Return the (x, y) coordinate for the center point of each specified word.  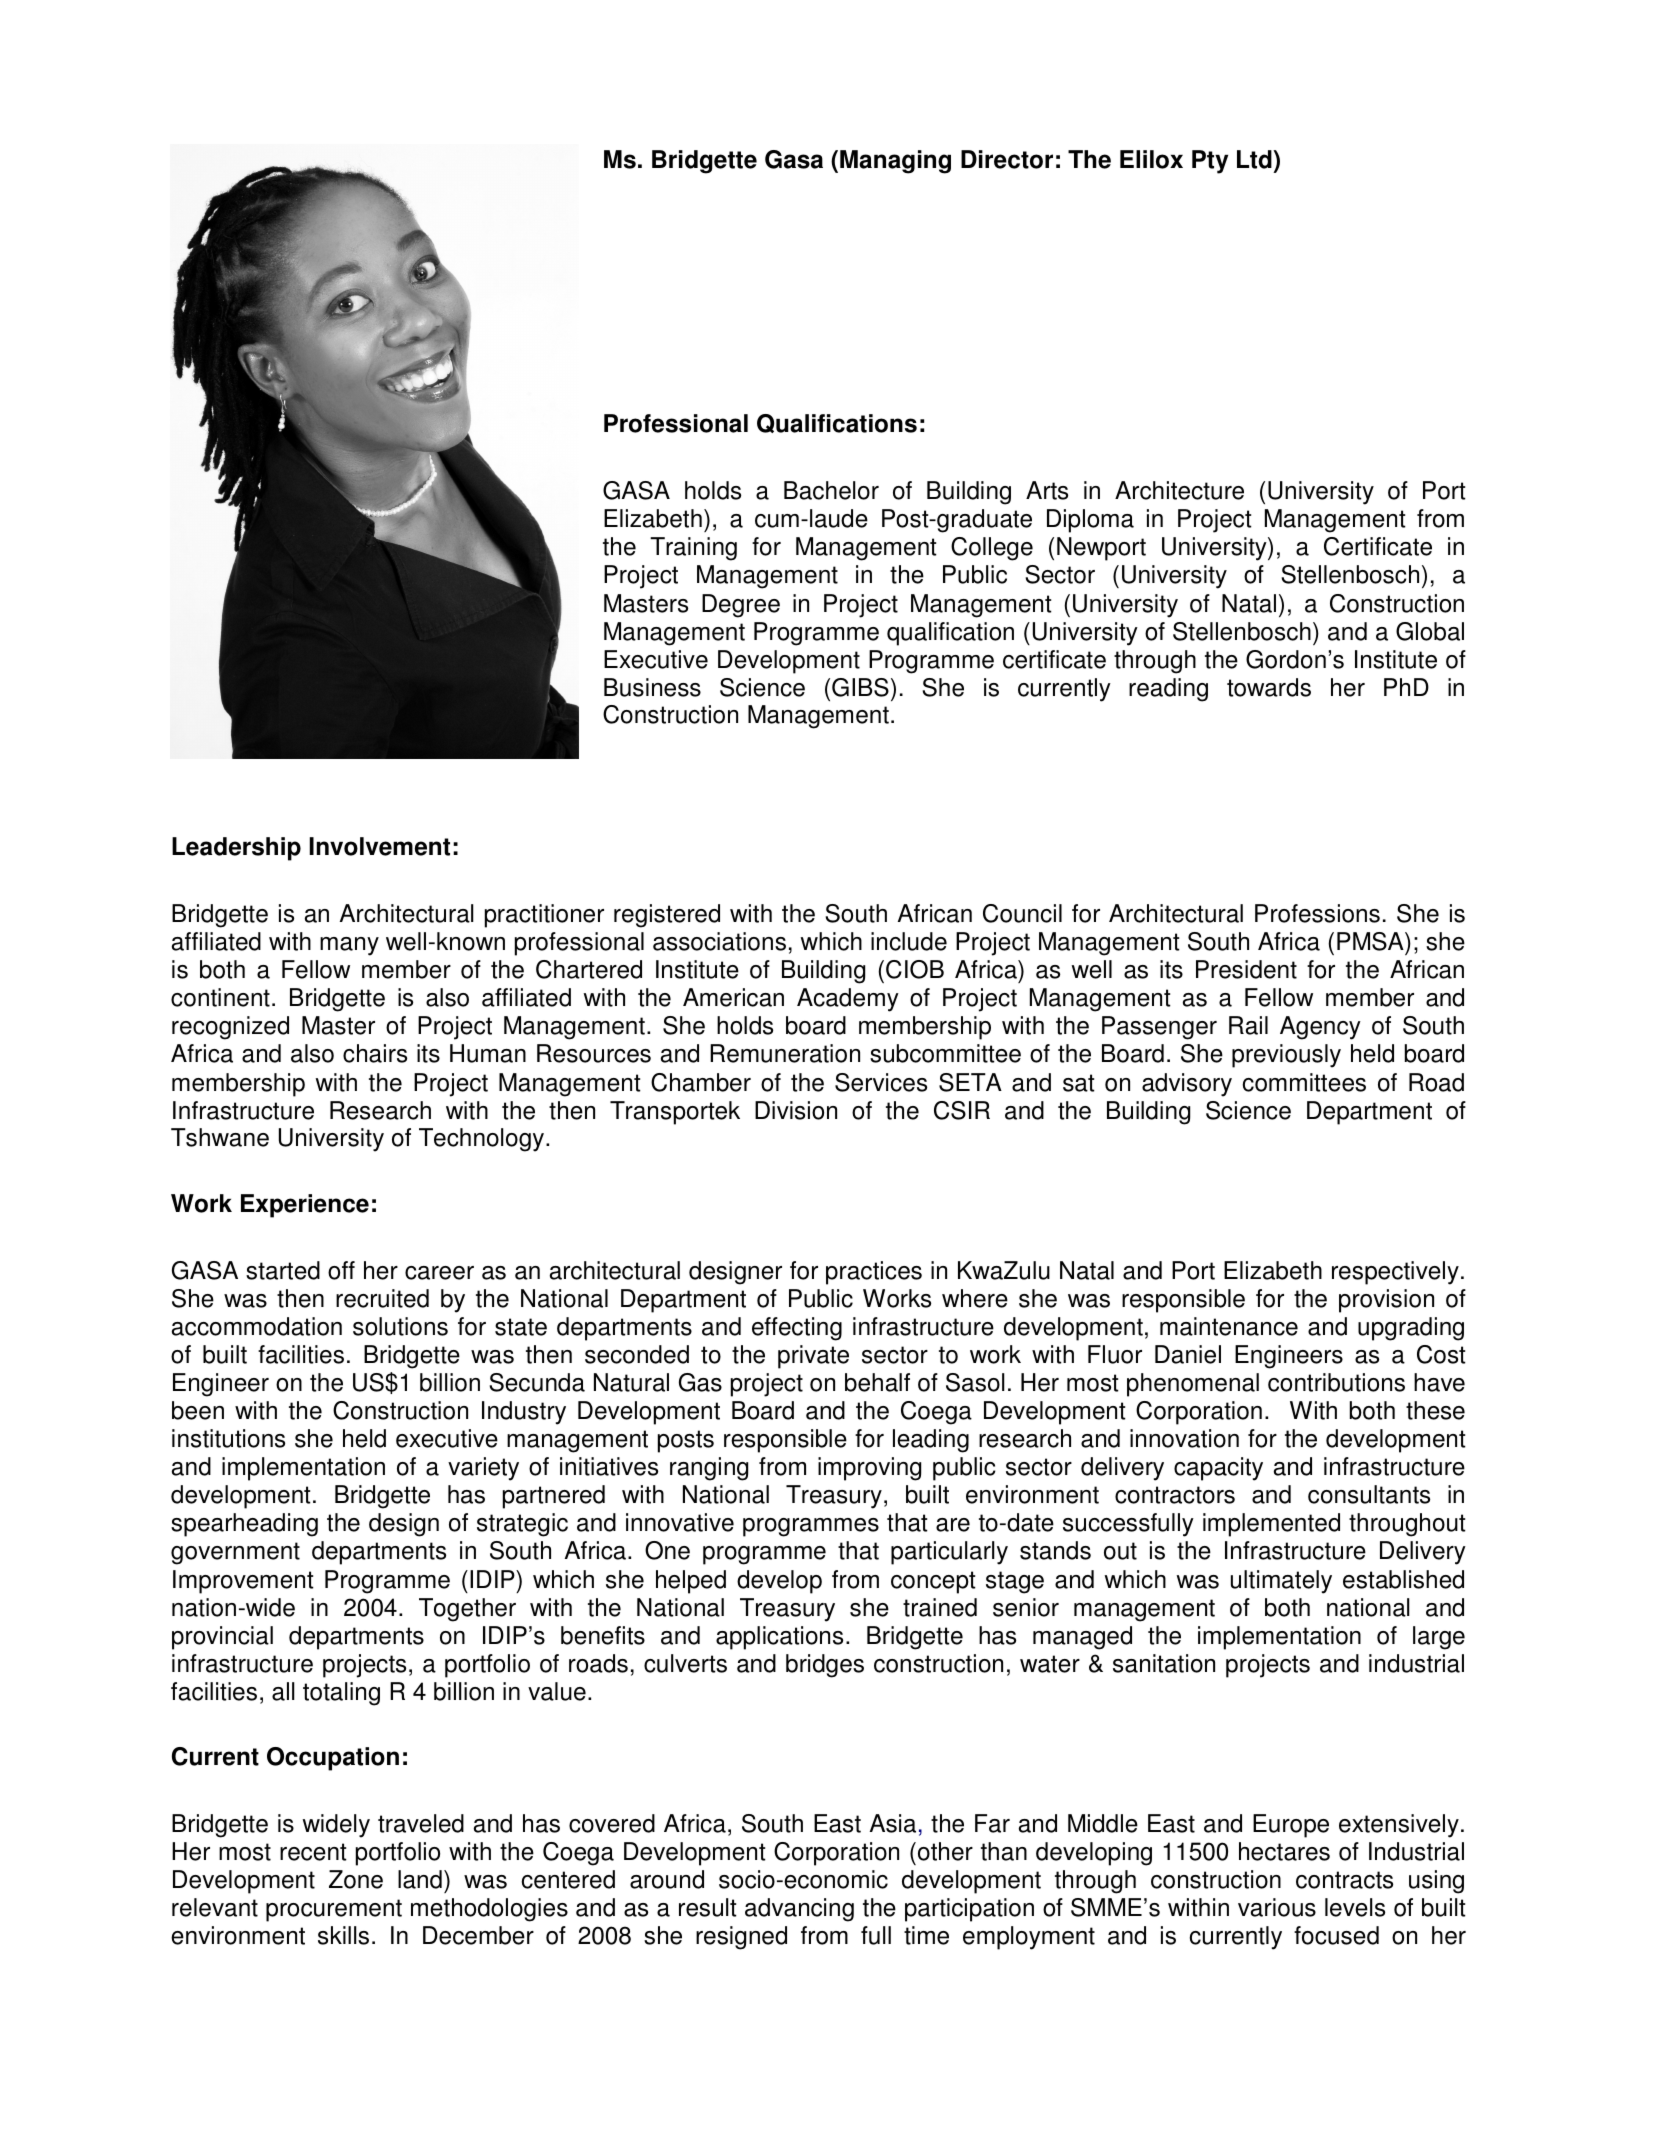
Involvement (379, 846)
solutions (400, 1326)
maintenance (1229, 1326)
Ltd (1255, 159)
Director (1007, 159)
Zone (356, 1879)
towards (1269, 687)
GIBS (860, 687)
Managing (895, 162)
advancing (799, 1910)
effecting (797, 1329)
